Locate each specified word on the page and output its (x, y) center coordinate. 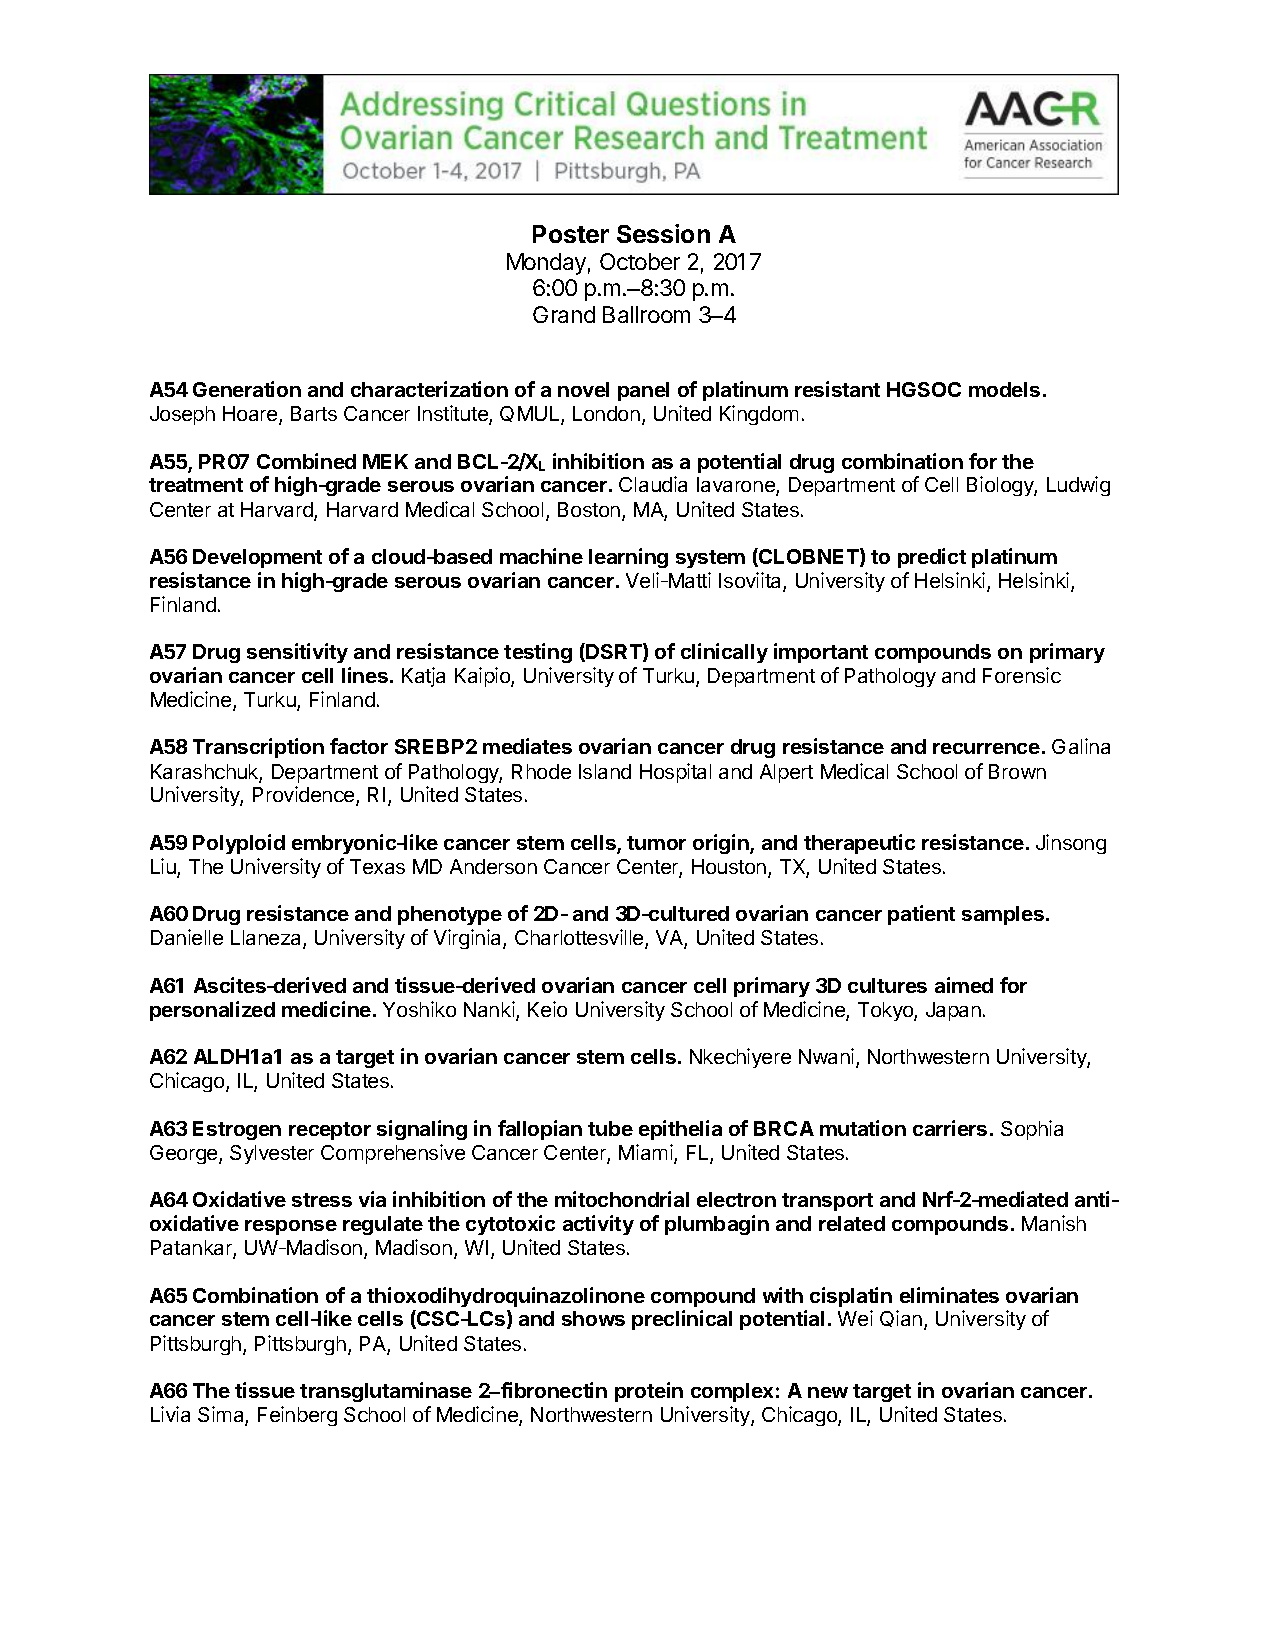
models (1004, 389)
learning (628, 558)
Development (257, 558)
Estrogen (237, 1130)
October (640, 261)
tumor (656, 843)
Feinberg (297, 1416)
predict (932, 558)
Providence (305, 796)
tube (610, 1128)
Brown (1017, 771)
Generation (247, 389)
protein (649, 1392)
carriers (950, 1128)
